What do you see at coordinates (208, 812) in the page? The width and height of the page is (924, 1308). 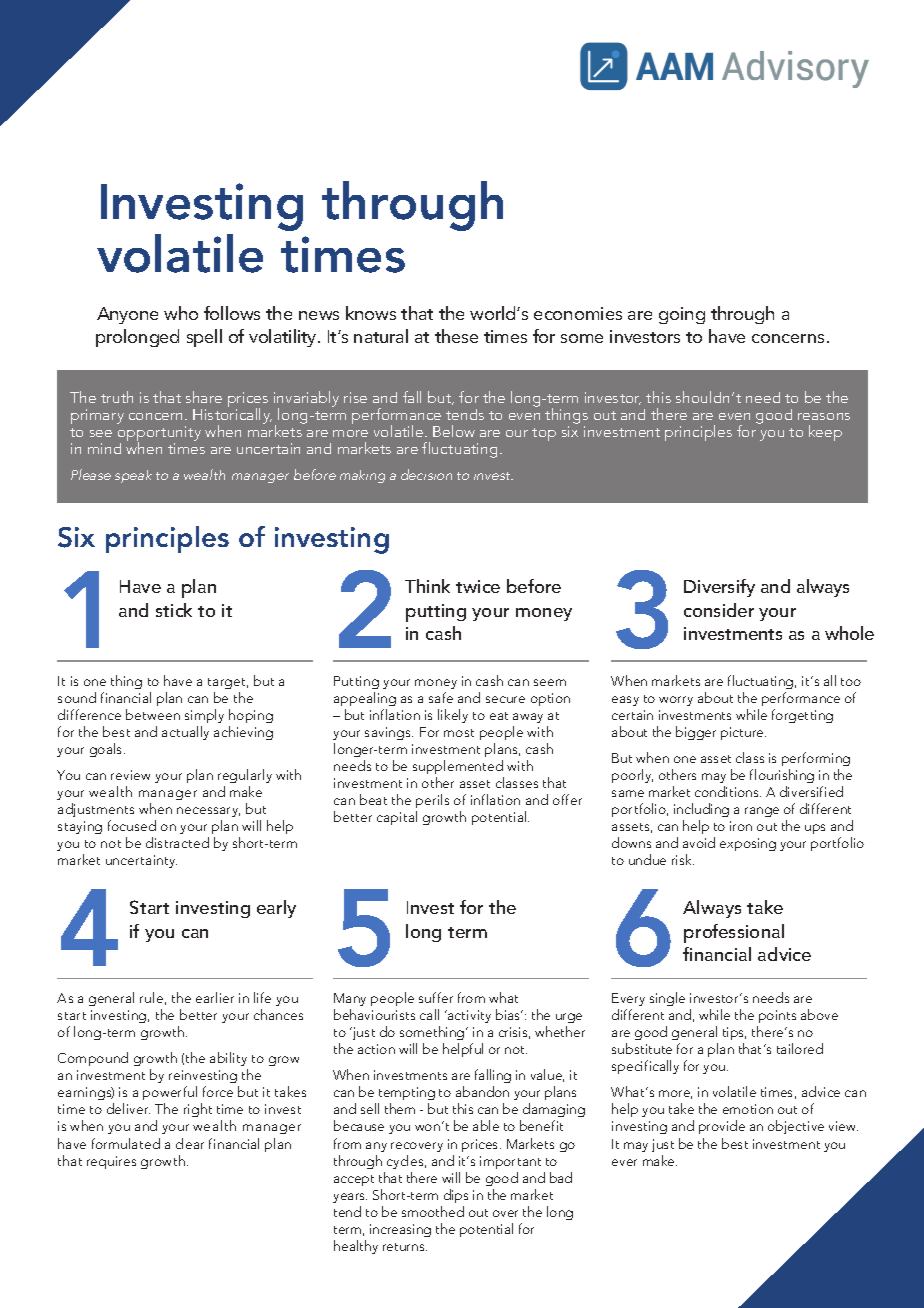 I see `necessary` at bounding box center [208, 812].
